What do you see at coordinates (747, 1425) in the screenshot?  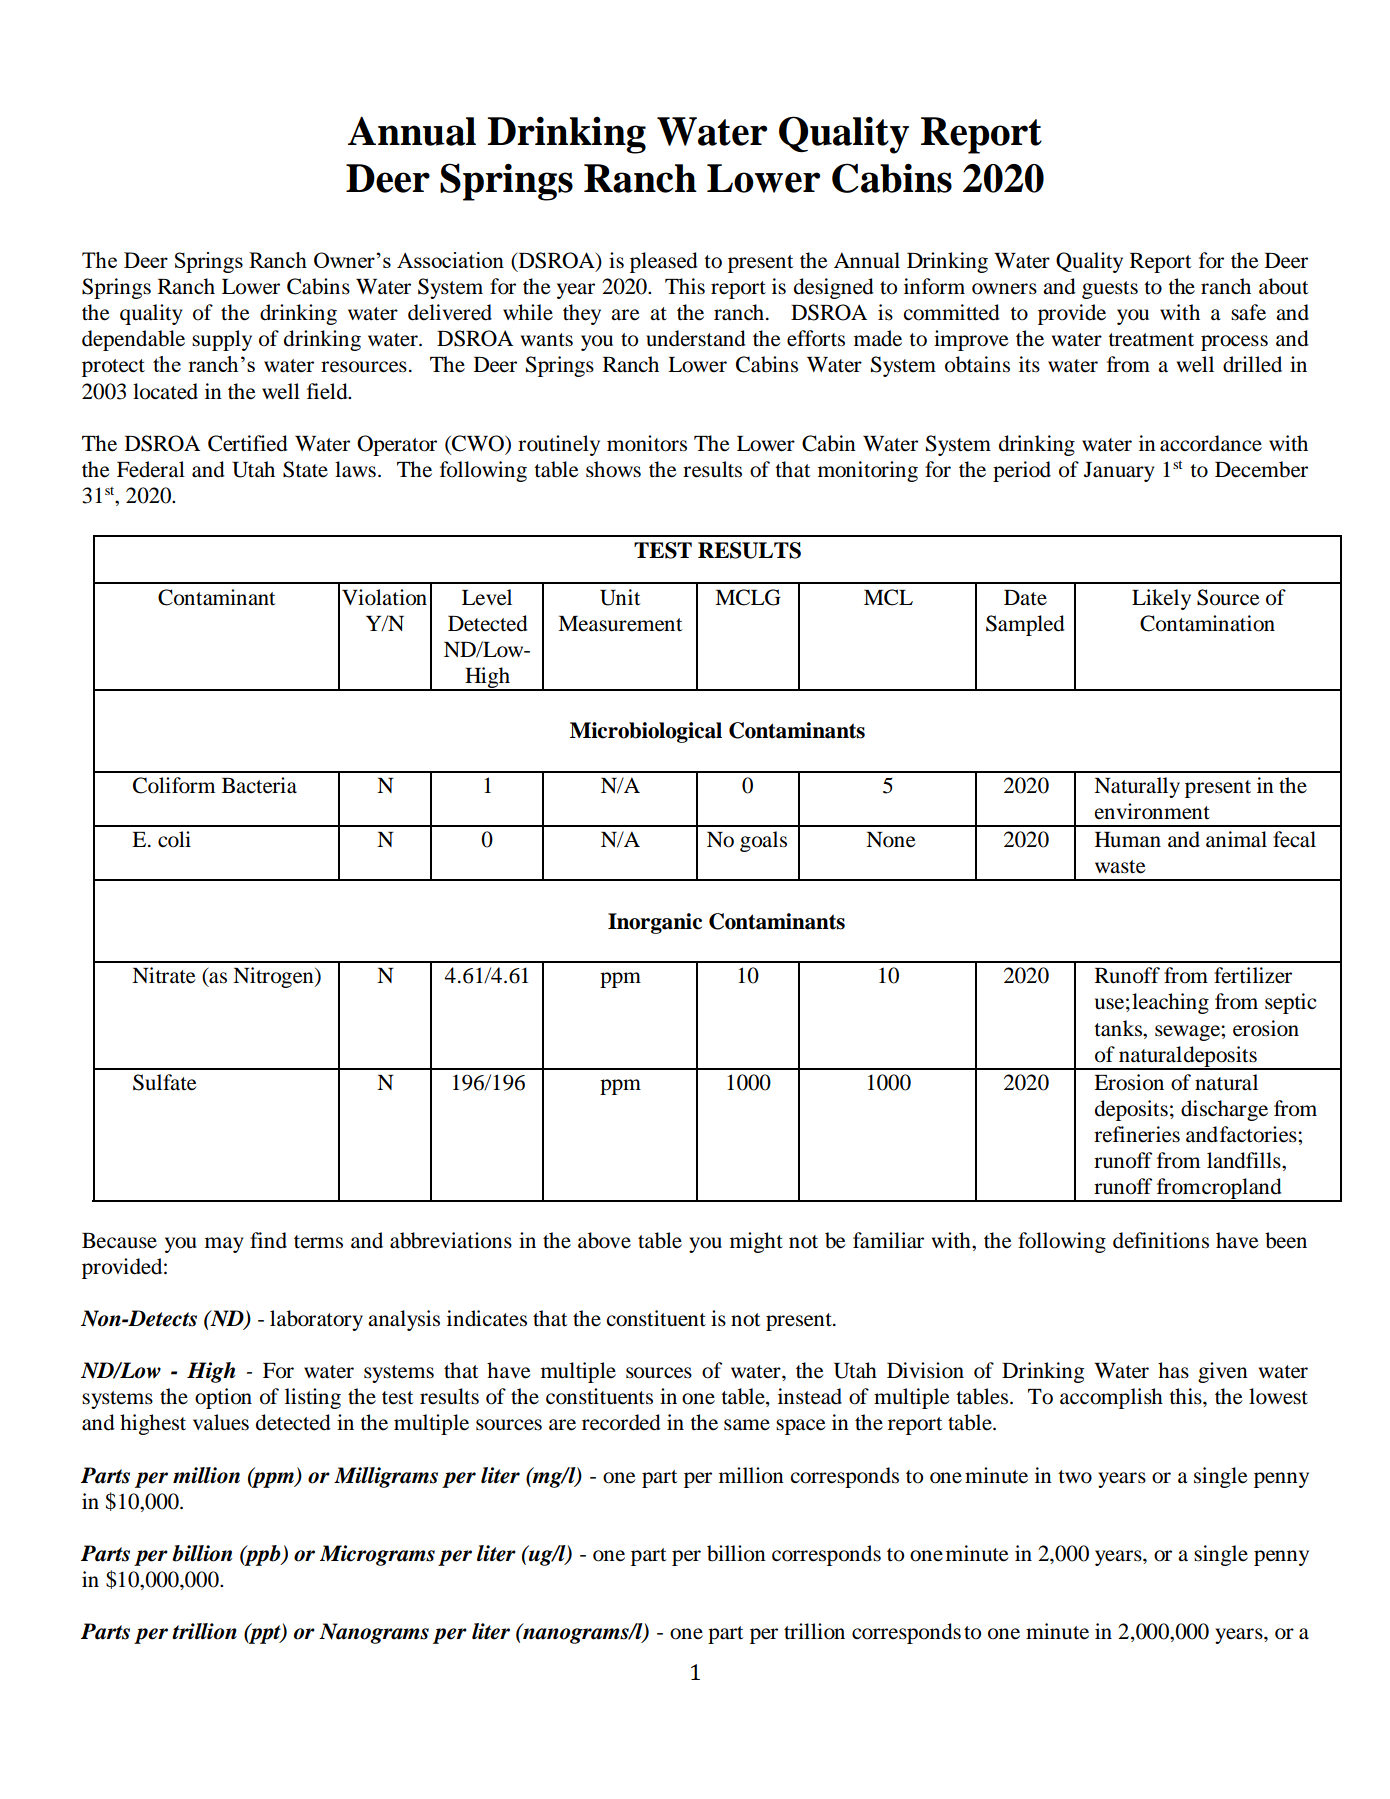 I see `same` at bounding box center [747, 1425].
